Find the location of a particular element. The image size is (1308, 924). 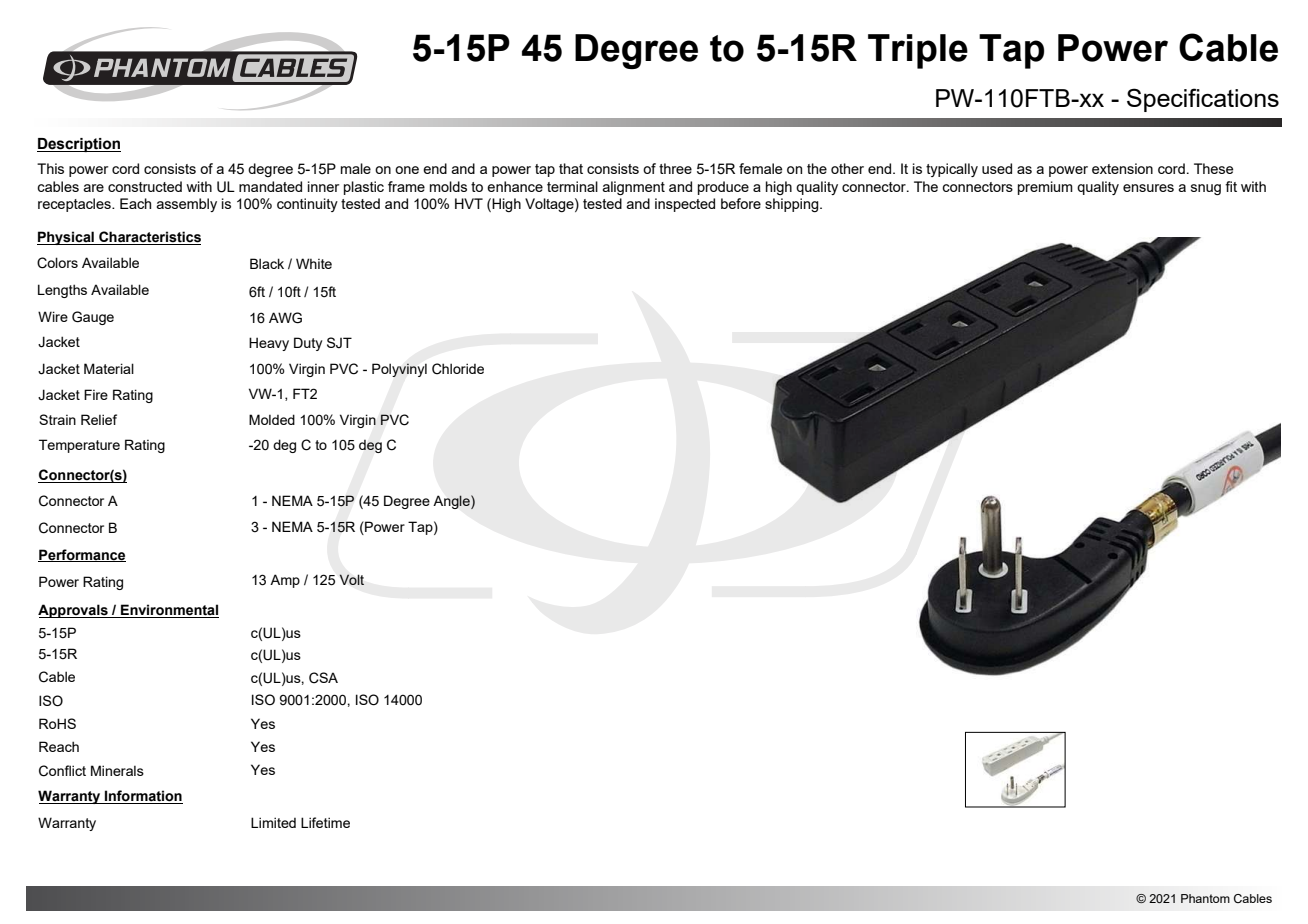

Limited is located at coordinates (273, 822).
